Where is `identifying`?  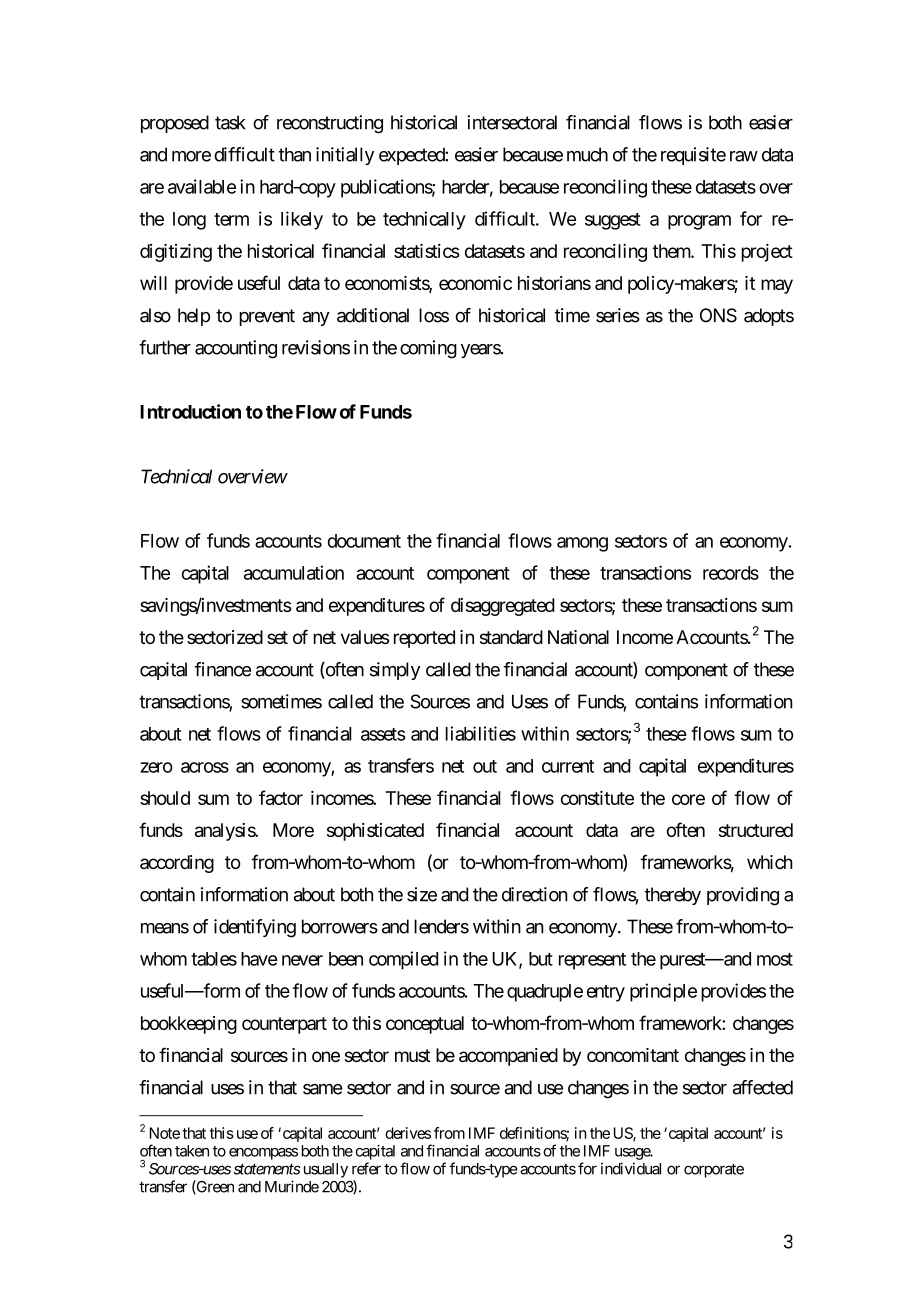 identifying is located at coordinates (255, 928).
